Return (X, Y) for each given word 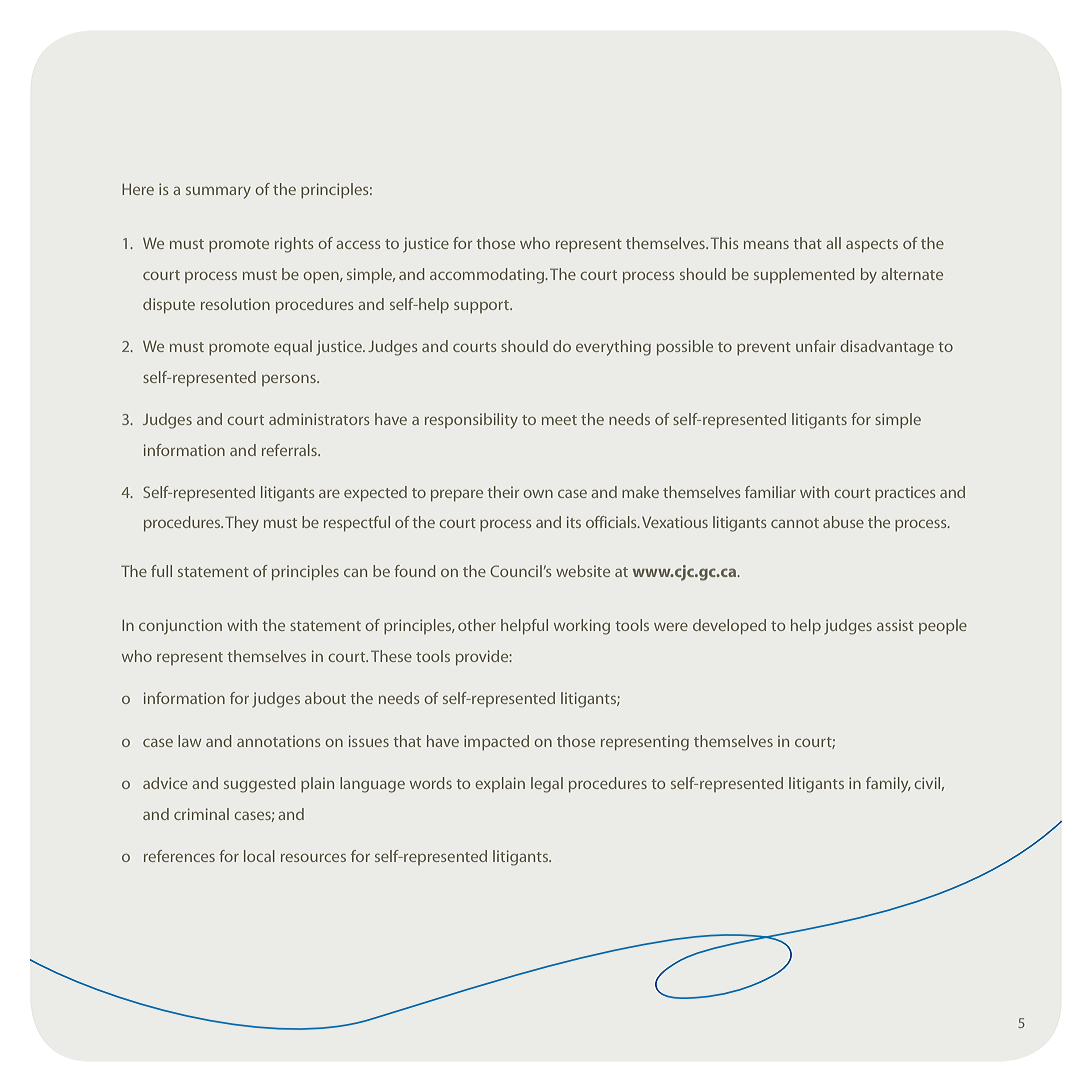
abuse (843, 522)
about (325, 698)
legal (547, 785)
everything (613, 348)
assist (895, 625)
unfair (816, 346)
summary (218, 193)
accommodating (488, 276)
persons (290, 380)
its (574, 522)
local (259, 856)
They (242, 524)
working (582, 627)
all (833, 243)
